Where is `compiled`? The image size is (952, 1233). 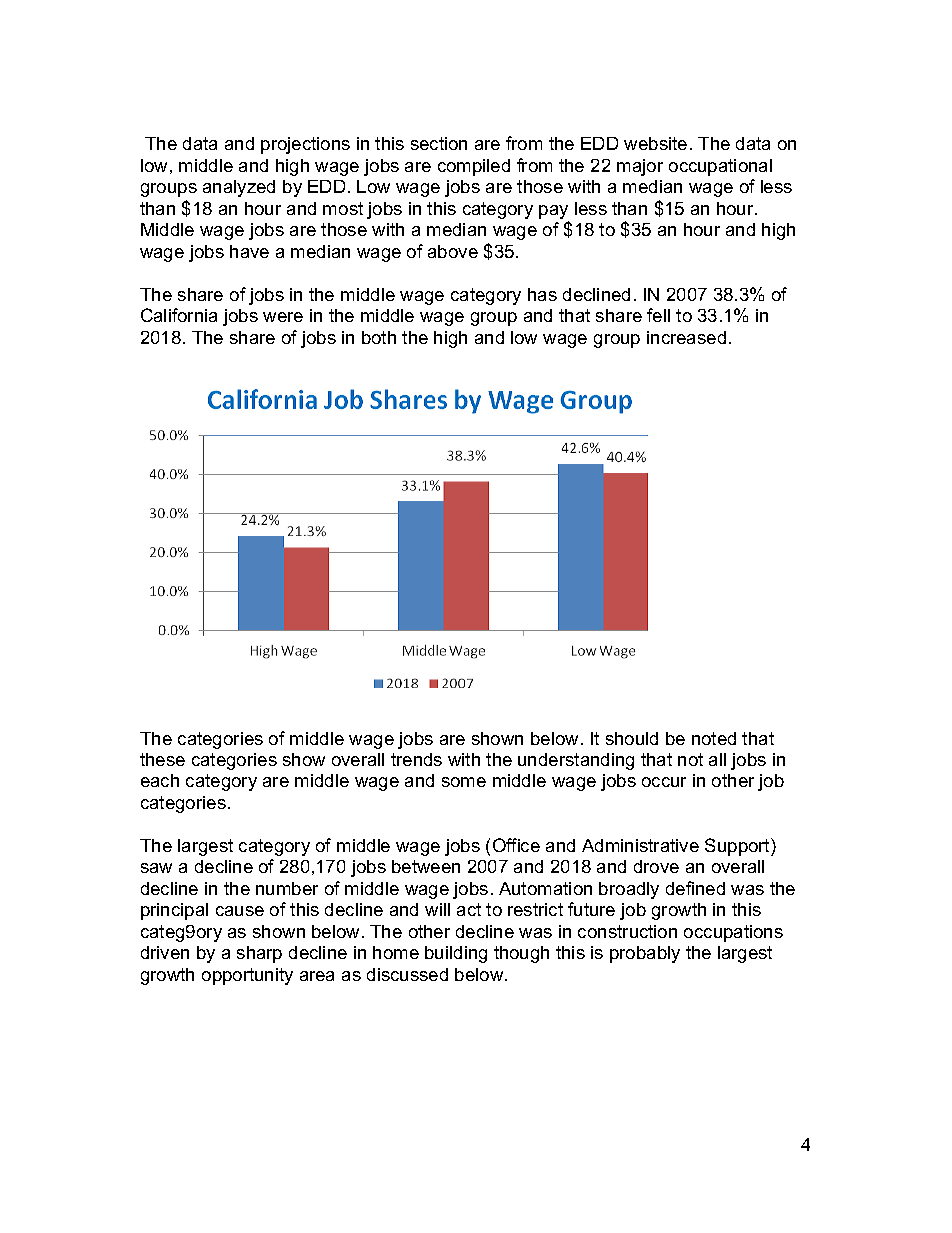
compiled is located at coordinates (474, 167).
